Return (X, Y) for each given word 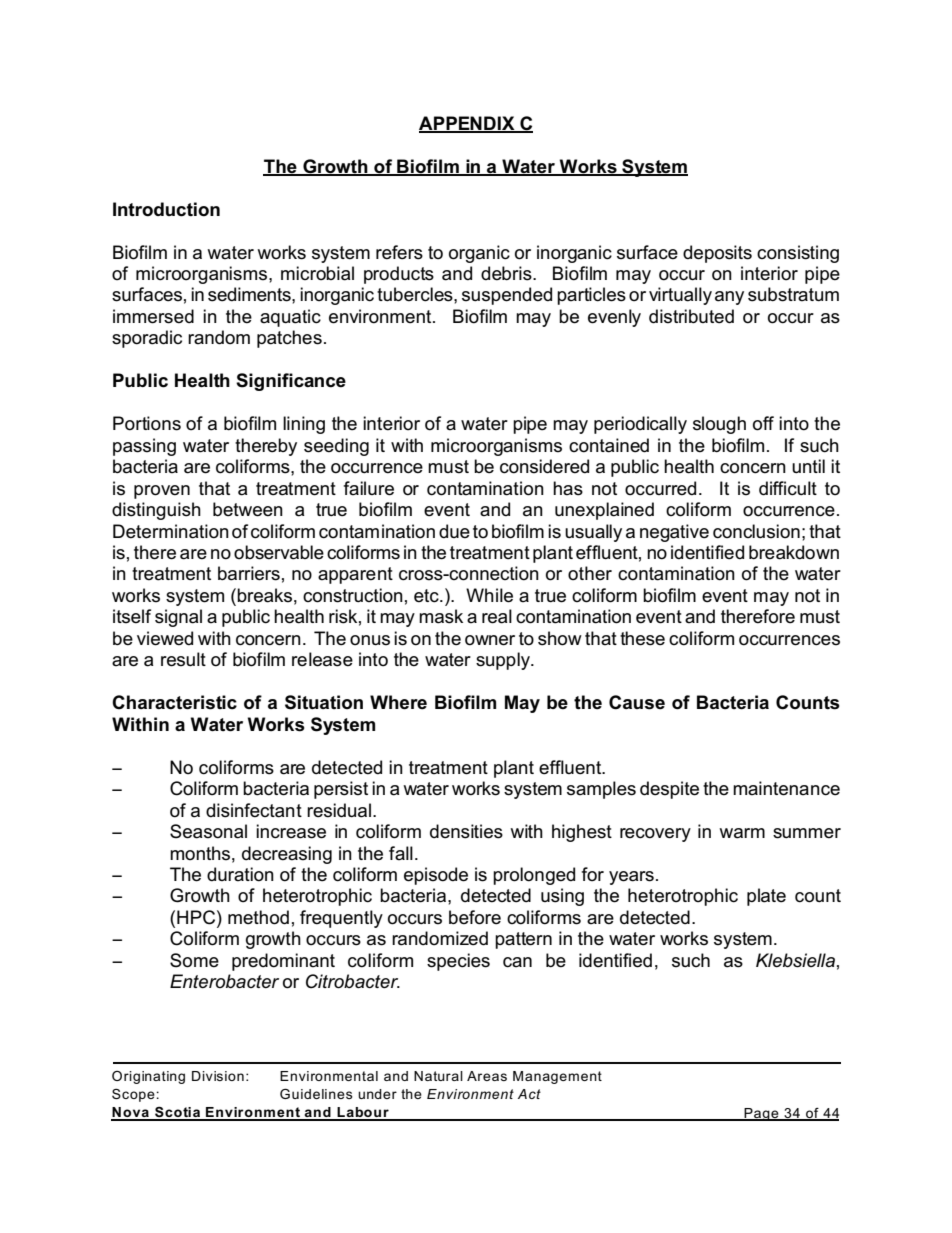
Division (218, 1076)
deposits (717, 254)
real (497, 616)
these (642, 638)
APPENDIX (468, 124)
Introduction (166, 209)
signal (178, 618)
